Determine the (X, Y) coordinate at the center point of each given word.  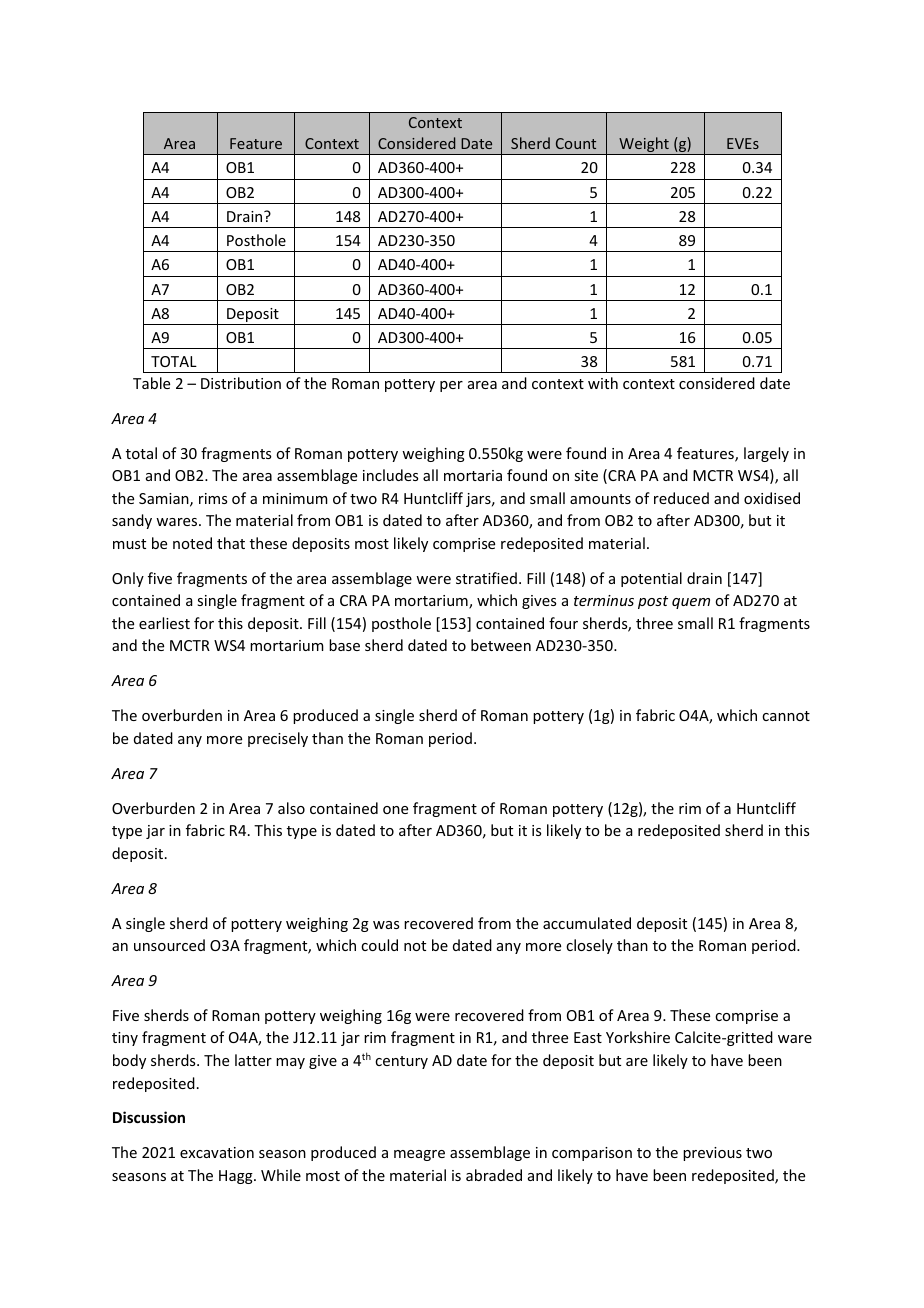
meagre (419, 1155)
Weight (644, 146)
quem (691, 603)
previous (712, 1154)
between (501, 645)
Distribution (241, 383)
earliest (164, 623)
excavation (217, 1152)
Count (576, 143)
